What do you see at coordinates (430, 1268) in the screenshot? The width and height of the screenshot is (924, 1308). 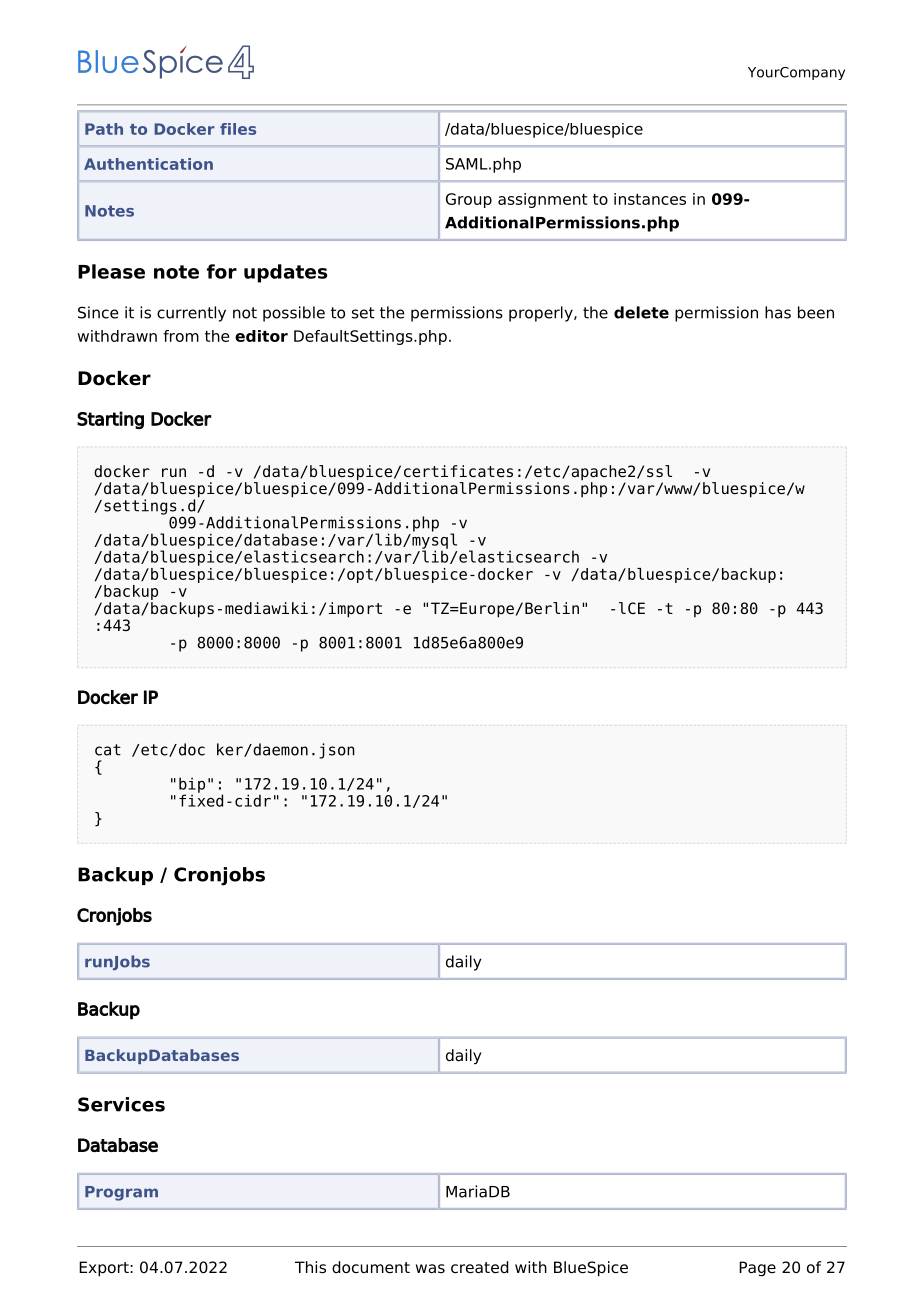 I see `was` at bounding box center [430, 1268].
